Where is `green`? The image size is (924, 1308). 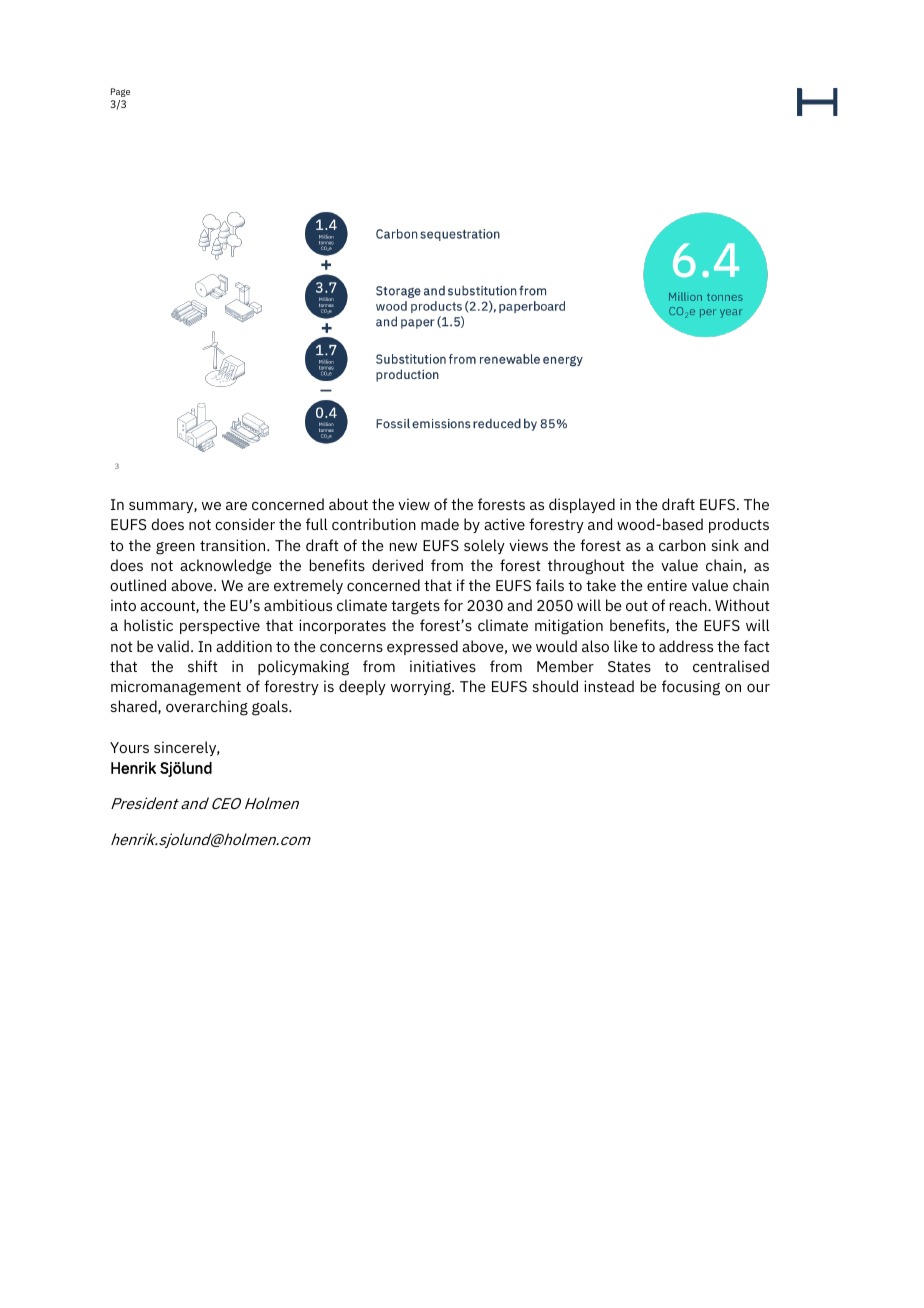
green is located at coordinates (175, 548).
